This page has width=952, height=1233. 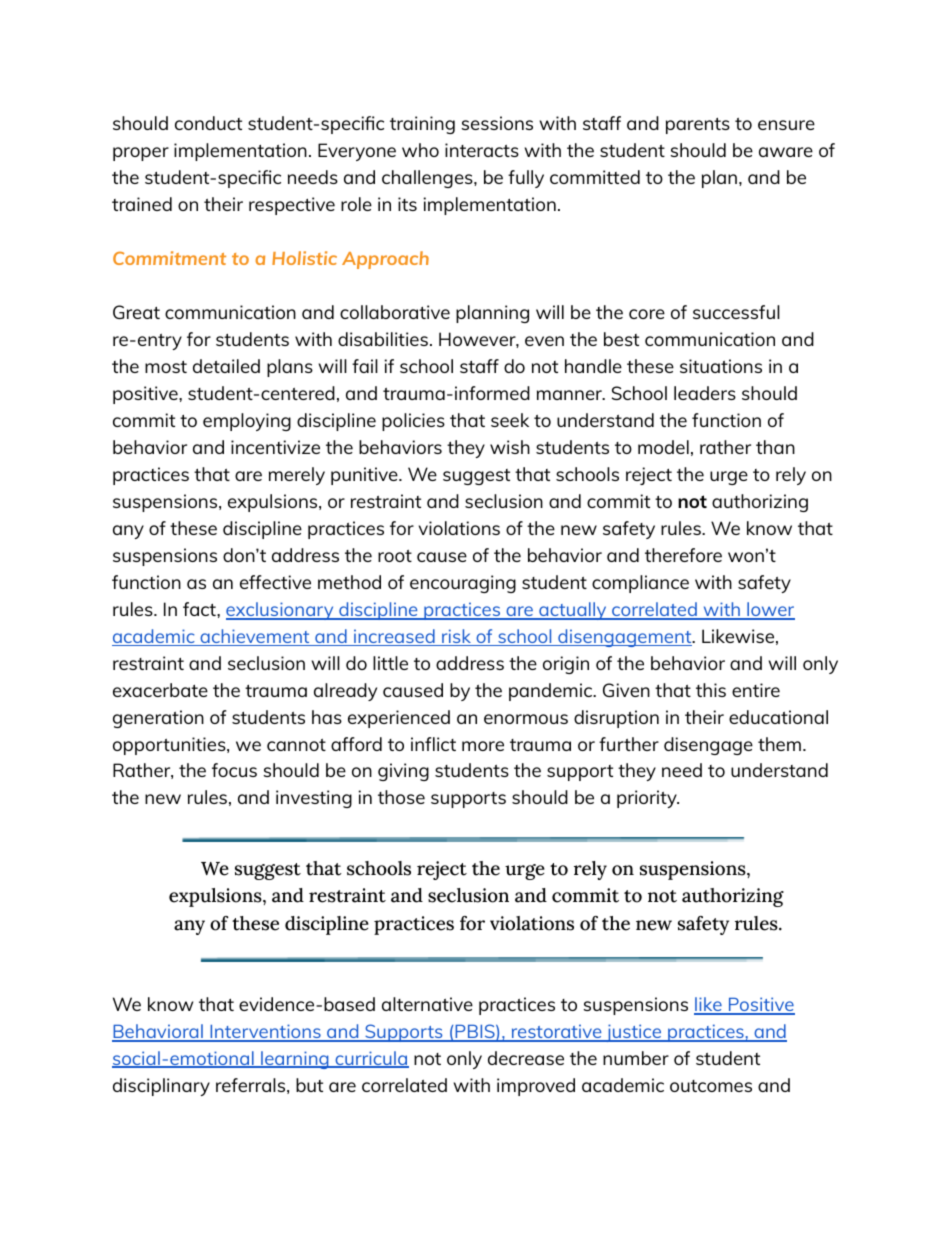 What do you see at coordinates (698, 126) in the page?
I see `parents` at bounding box center [698, 126].
